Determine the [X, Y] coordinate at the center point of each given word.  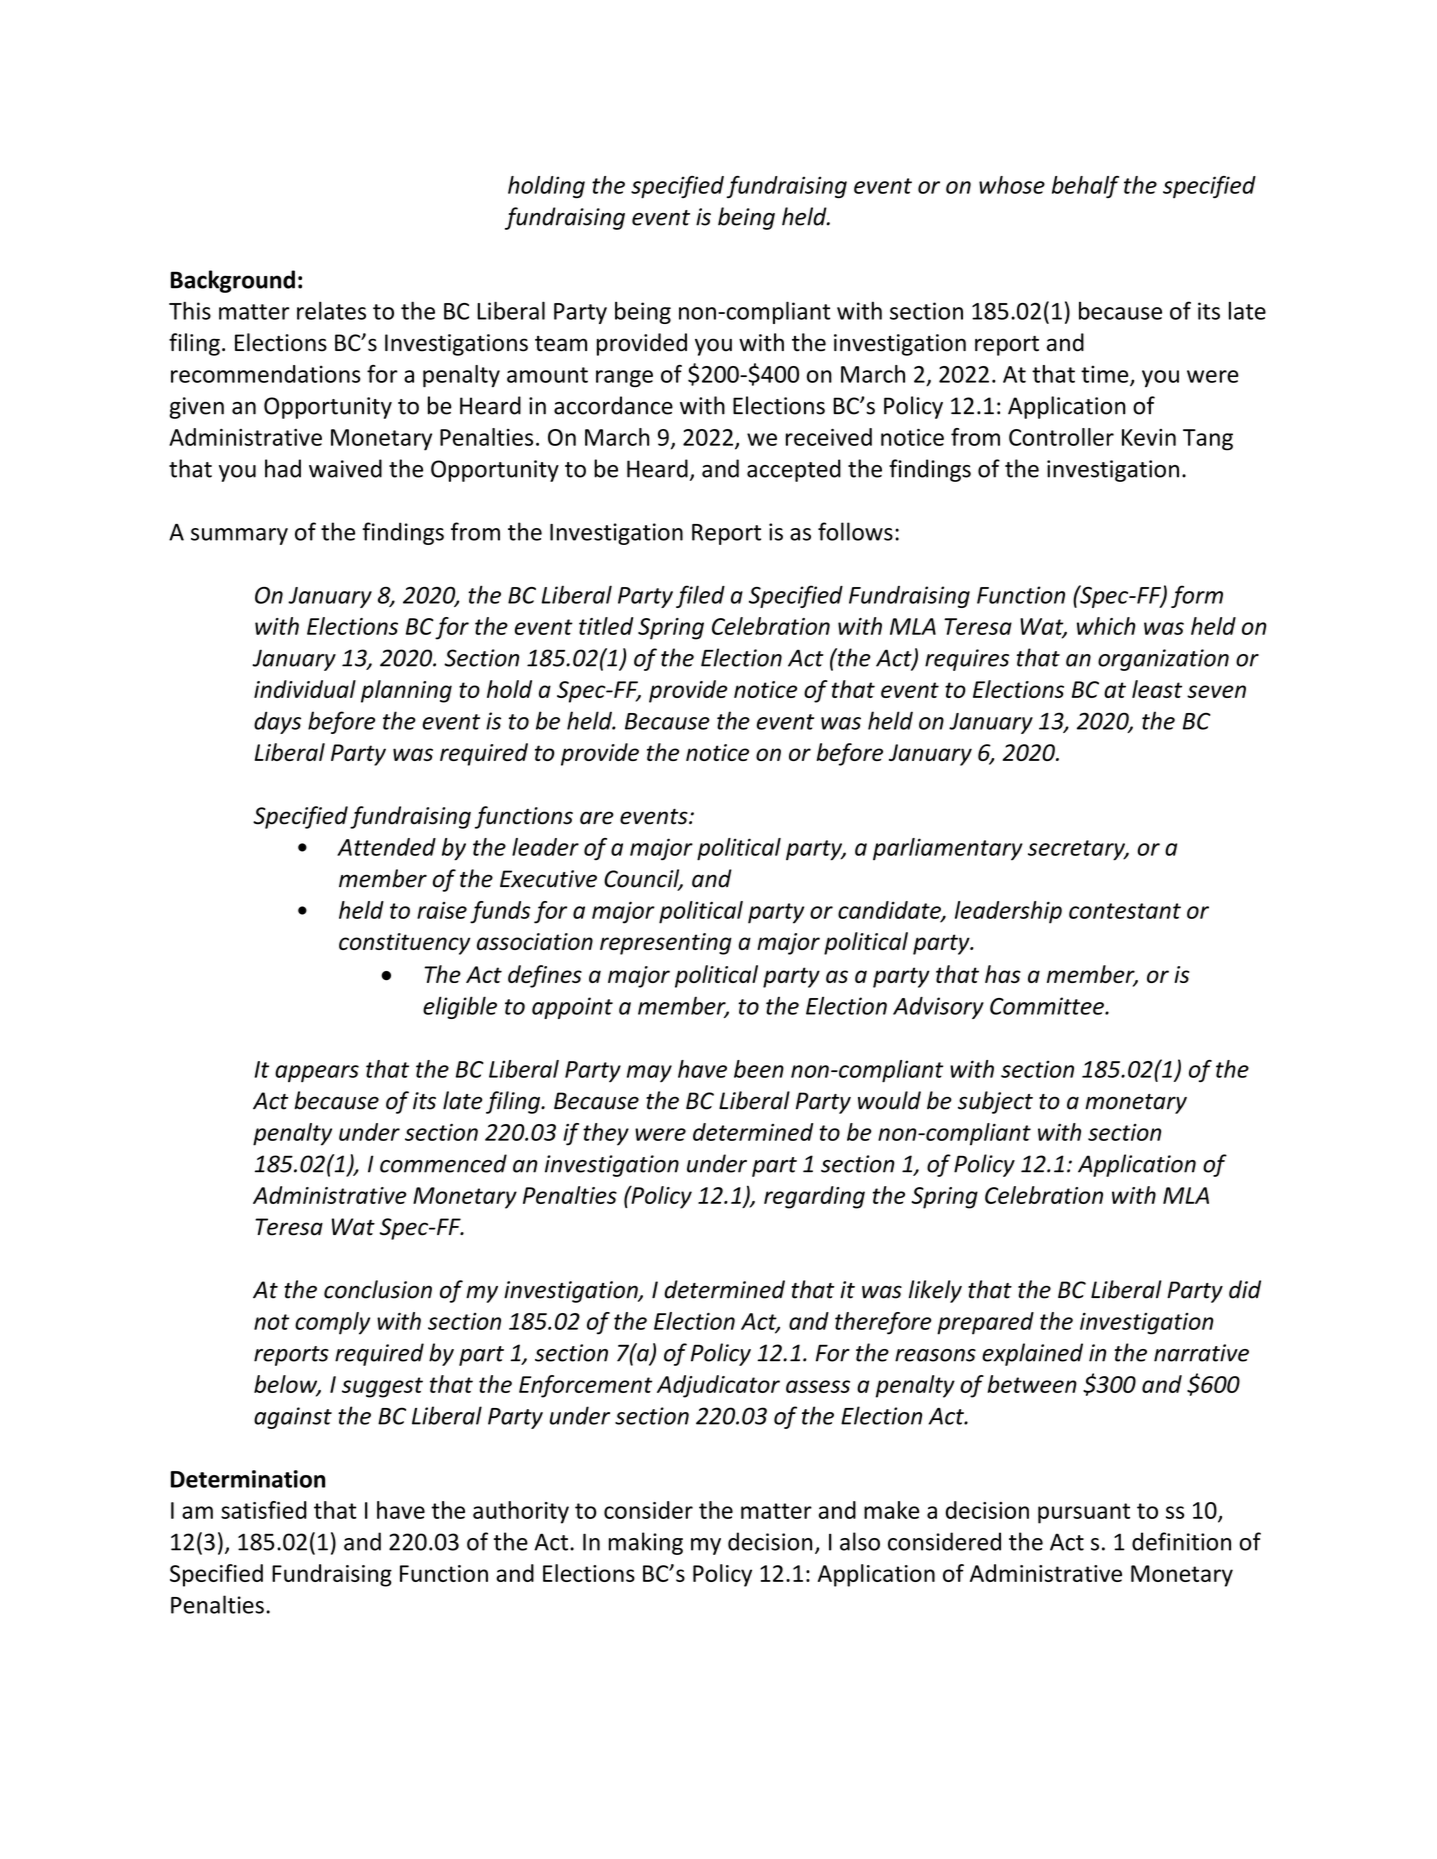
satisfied [264, 1510]
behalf [1085, 187]
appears [317, 1073]
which [1106, 626]
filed [700, 596]
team [561, 344]
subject [995, 1102]
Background [233, 281]
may [649, 1073]
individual [305, 689]
